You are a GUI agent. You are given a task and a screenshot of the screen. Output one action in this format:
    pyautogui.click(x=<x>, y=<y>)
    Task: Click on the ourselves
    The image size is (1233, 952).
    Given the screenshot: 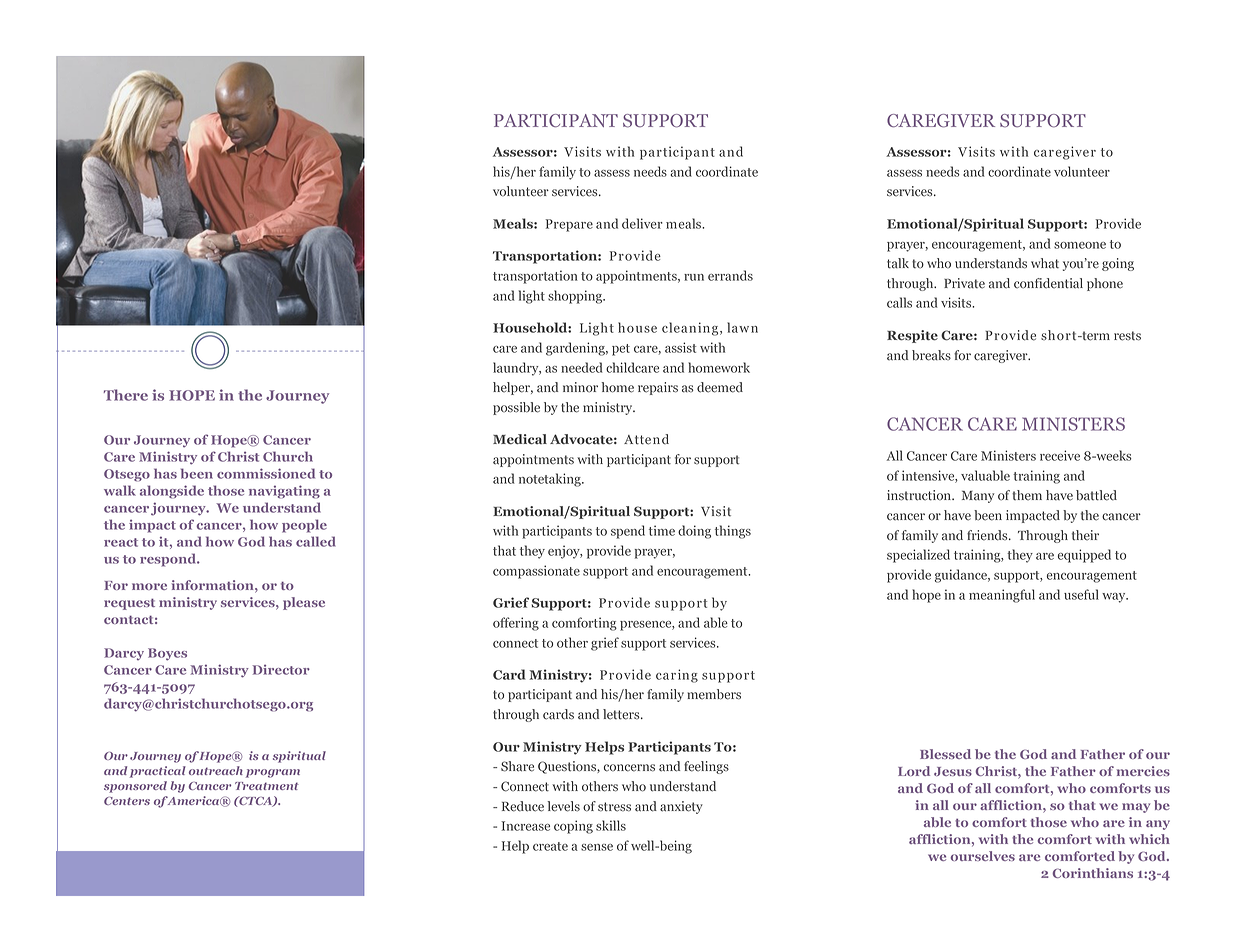 What is the action you would take?
    pyautogui.click(x=982, y=856)
